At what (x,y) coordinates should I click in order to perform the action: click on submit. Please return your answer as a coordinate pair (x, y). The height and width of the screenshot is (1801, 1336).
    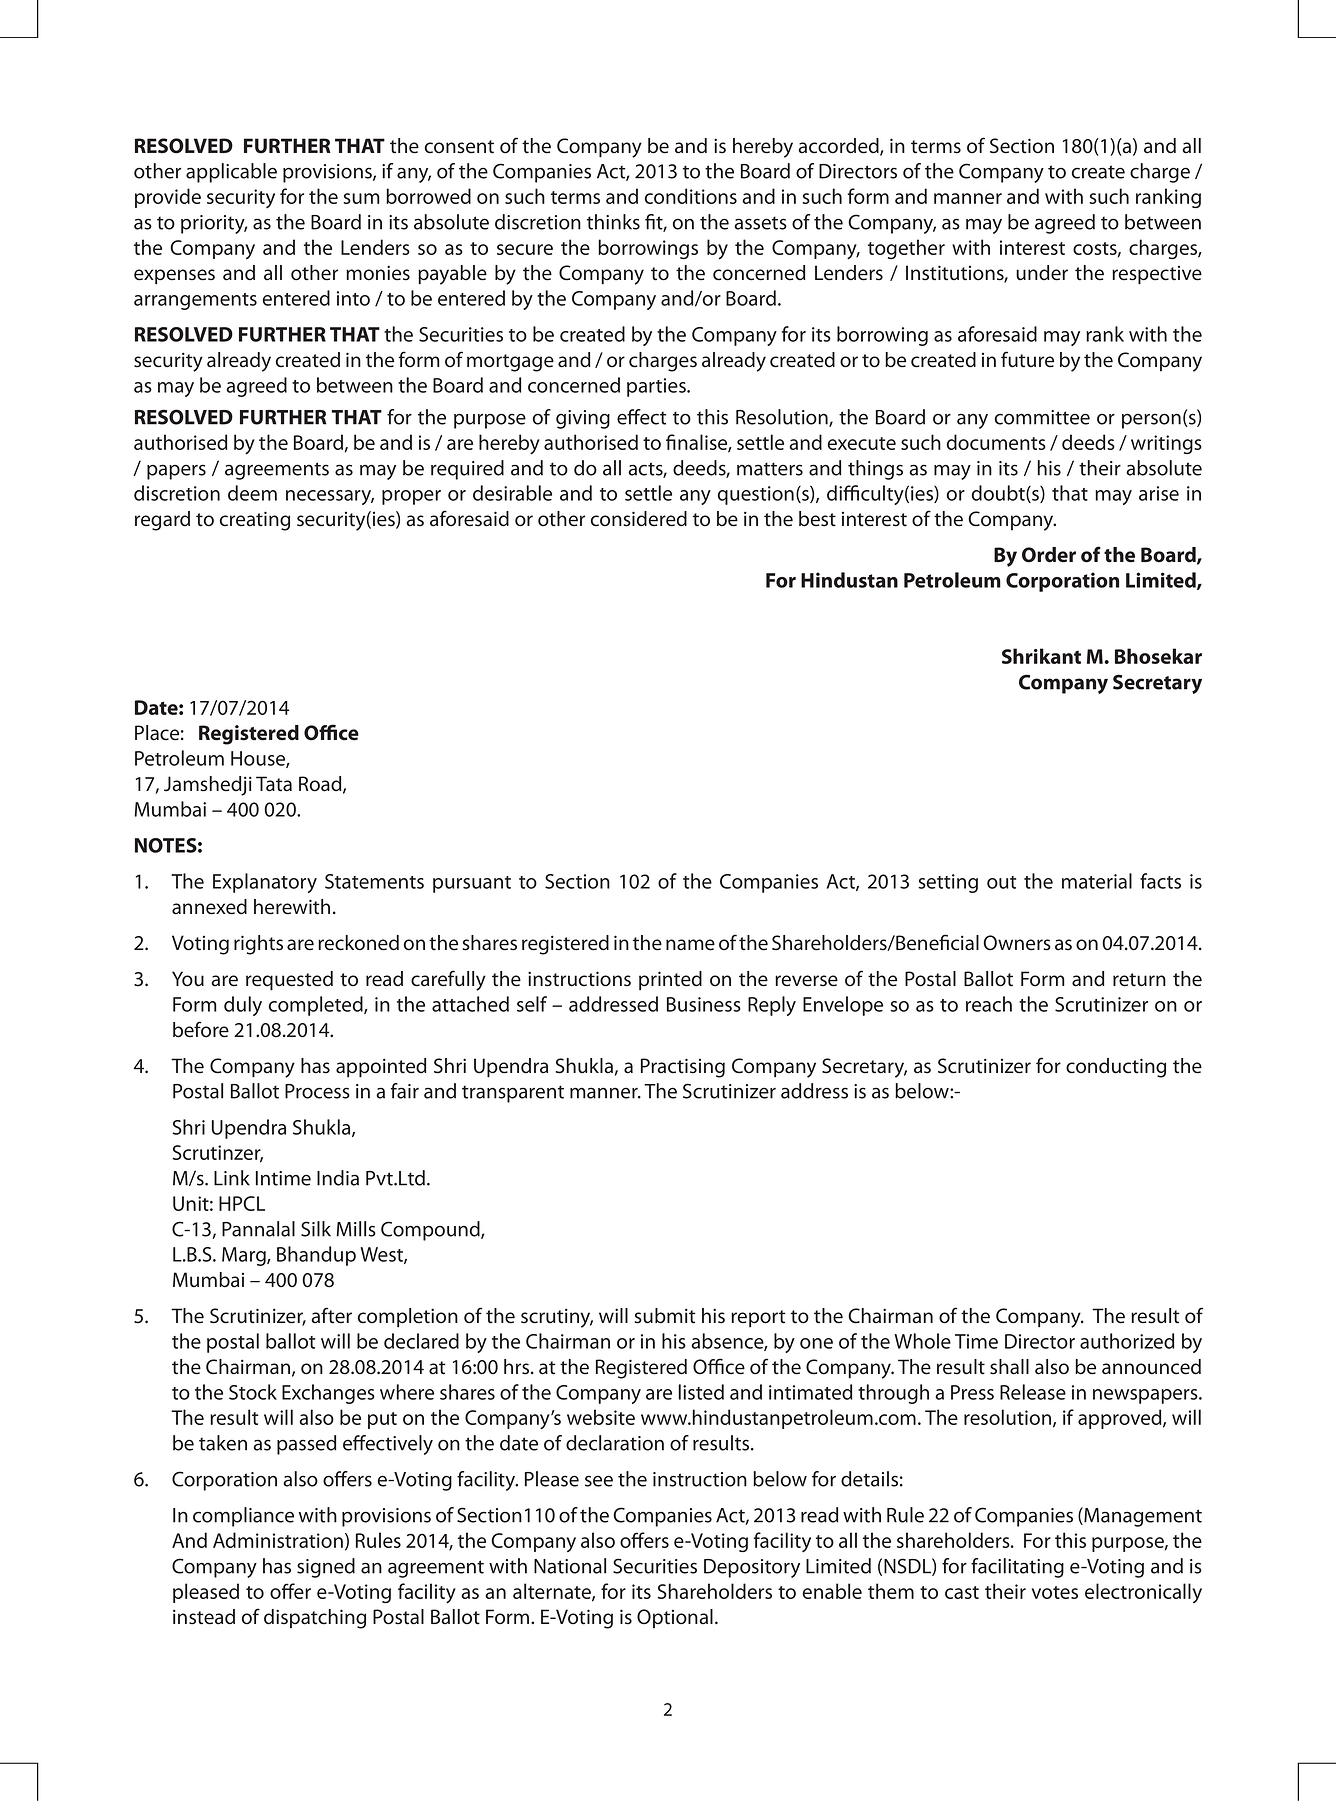
    Looking at the image, I should click on (665, 1316).
